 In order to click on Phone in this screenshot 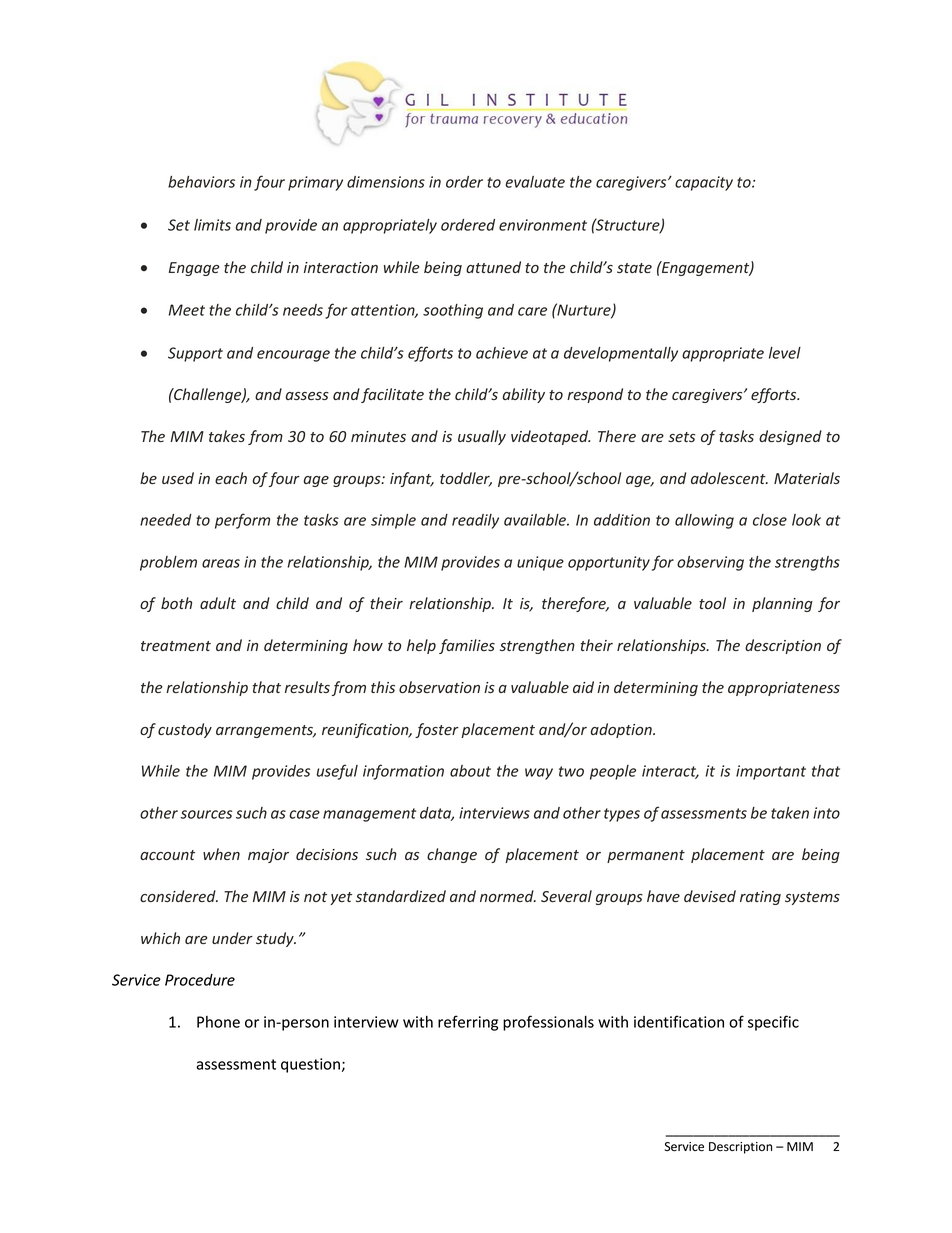, I will do `click(218, 1022)`.
